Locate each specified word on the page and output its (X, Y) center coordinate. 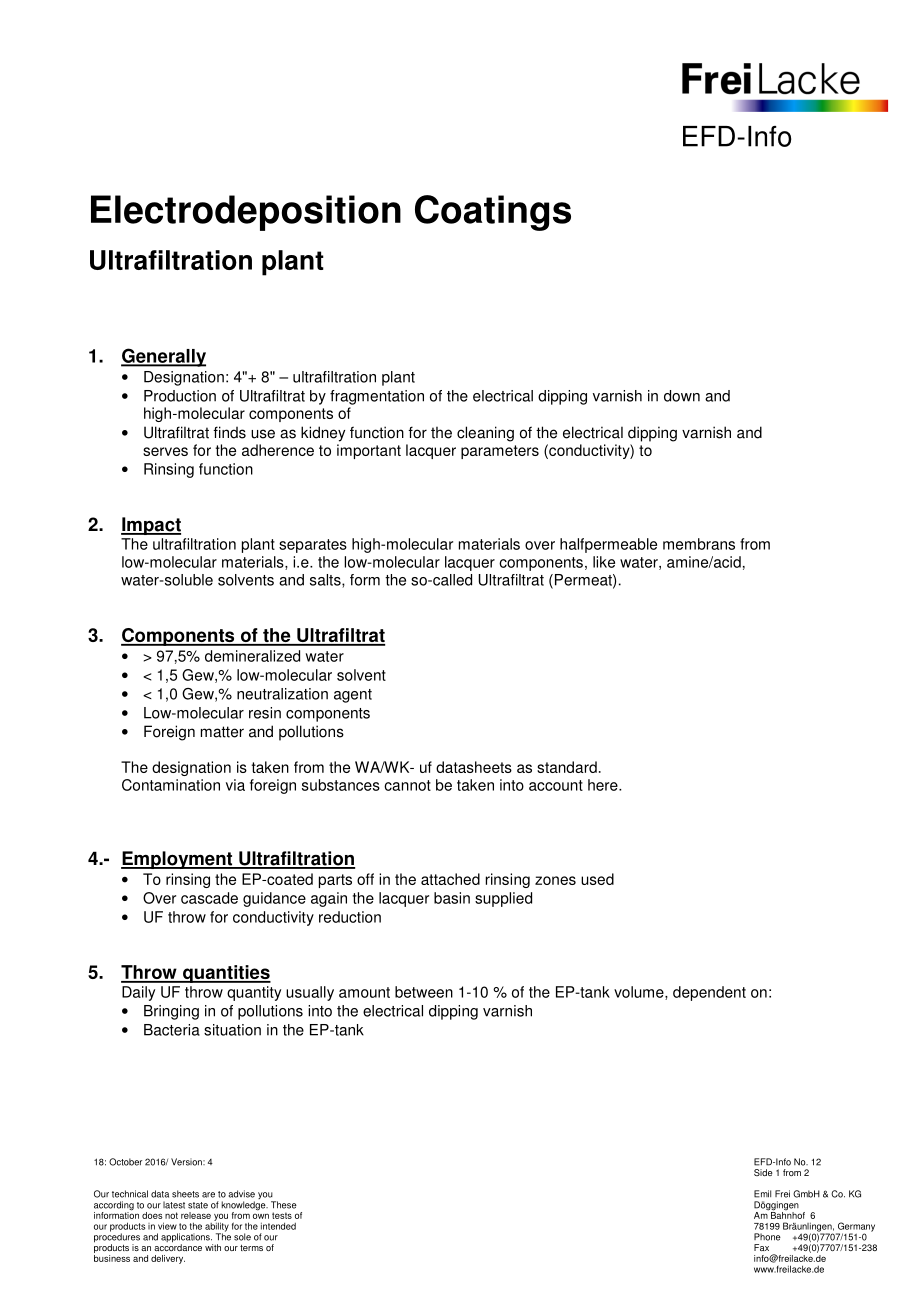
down (682, 396)
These (284, 1205)
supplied (503, 899)
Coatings (493, 213)
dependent (709, 993)
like (604, 562)
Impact (151, 526)
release (196, 1215)
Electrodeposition (246, 213)
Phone (767, 1237)
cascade (209, 898)
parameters (500, 452)
